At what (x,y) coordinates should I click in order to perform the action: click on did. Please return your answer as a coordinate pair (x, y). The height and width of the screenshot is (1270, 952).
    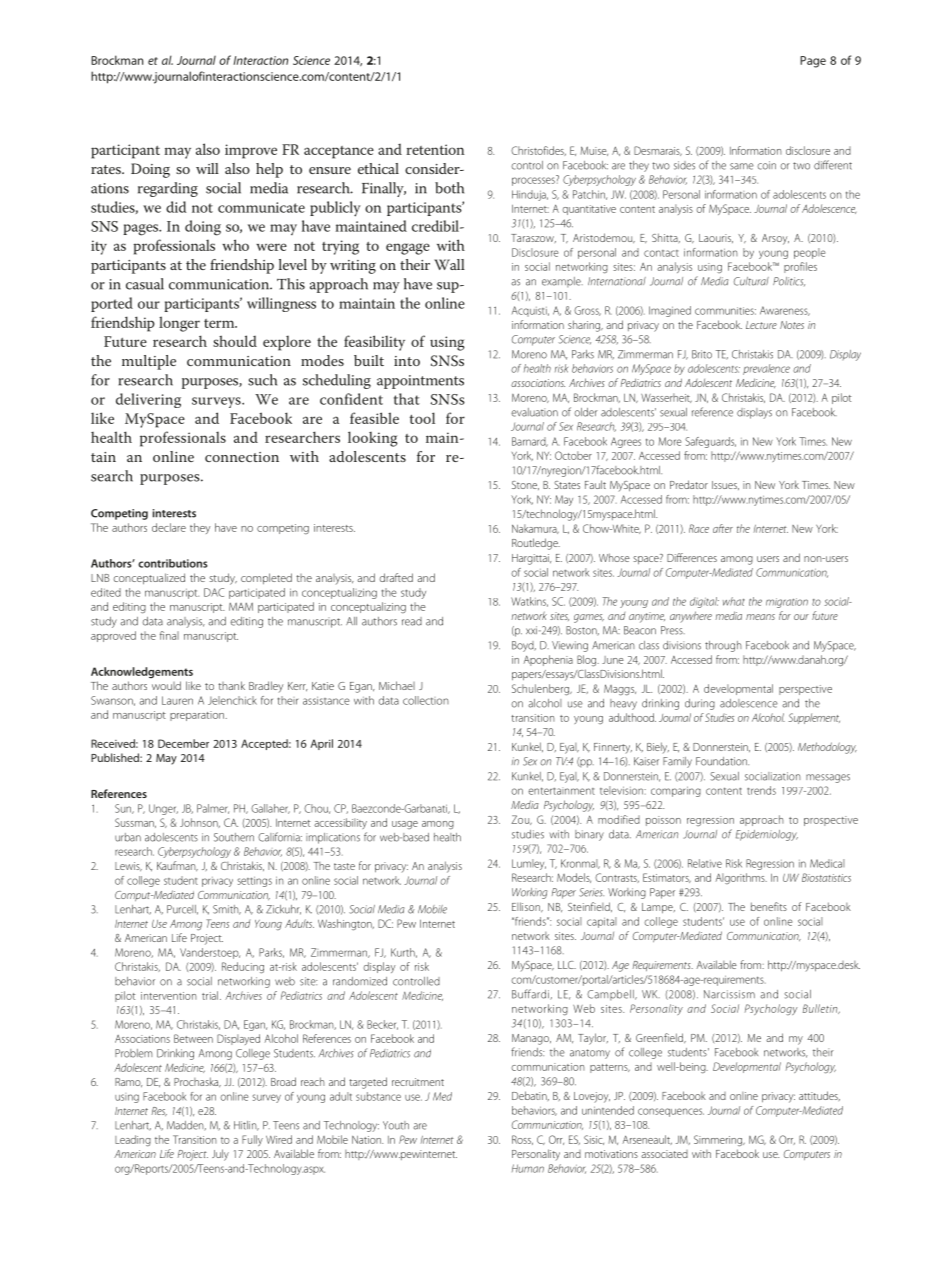
    Looking at the image, I should click on (176, 207).
